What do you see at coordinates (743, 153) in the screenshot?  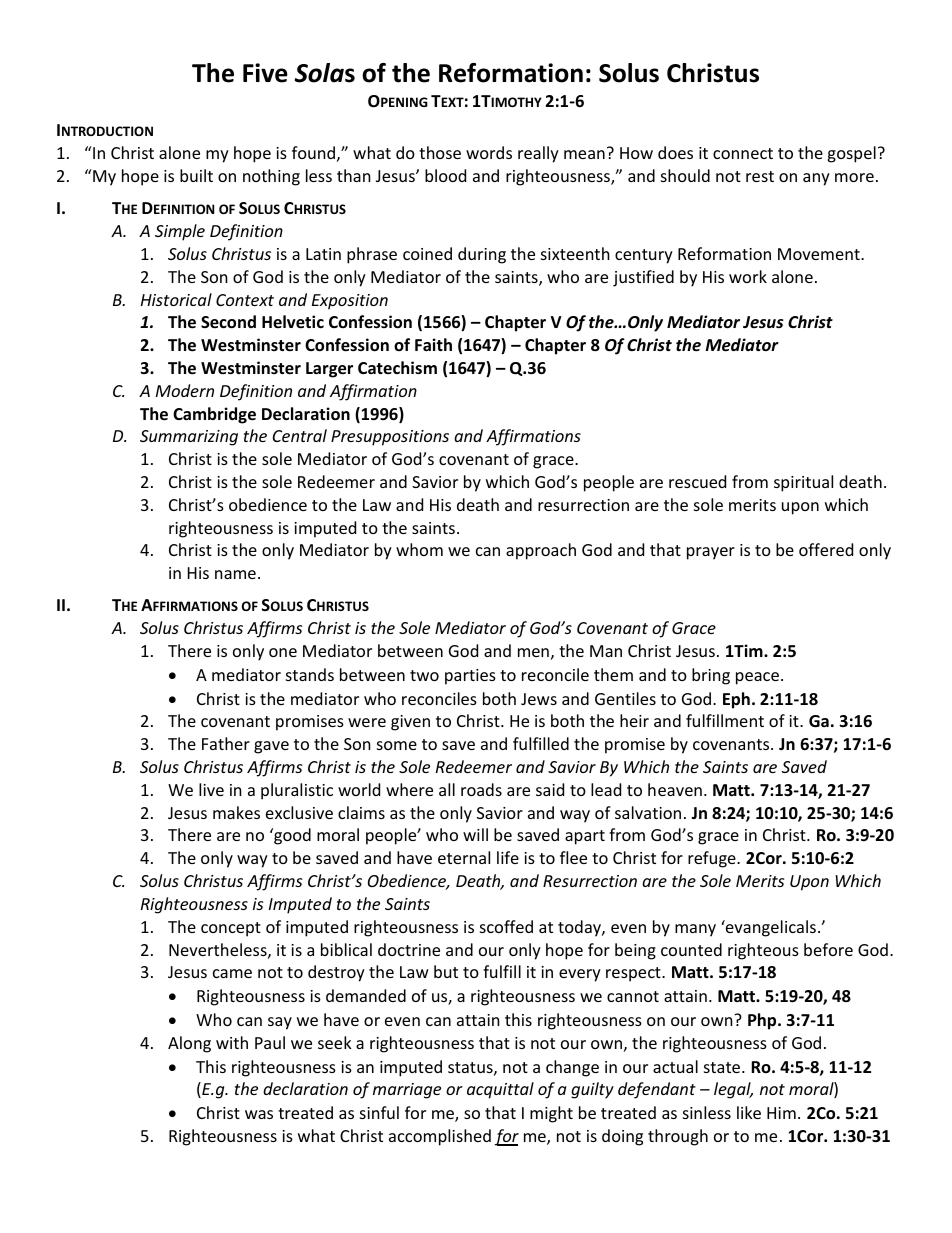 I see `connect` at bounding box center [743, 153].
